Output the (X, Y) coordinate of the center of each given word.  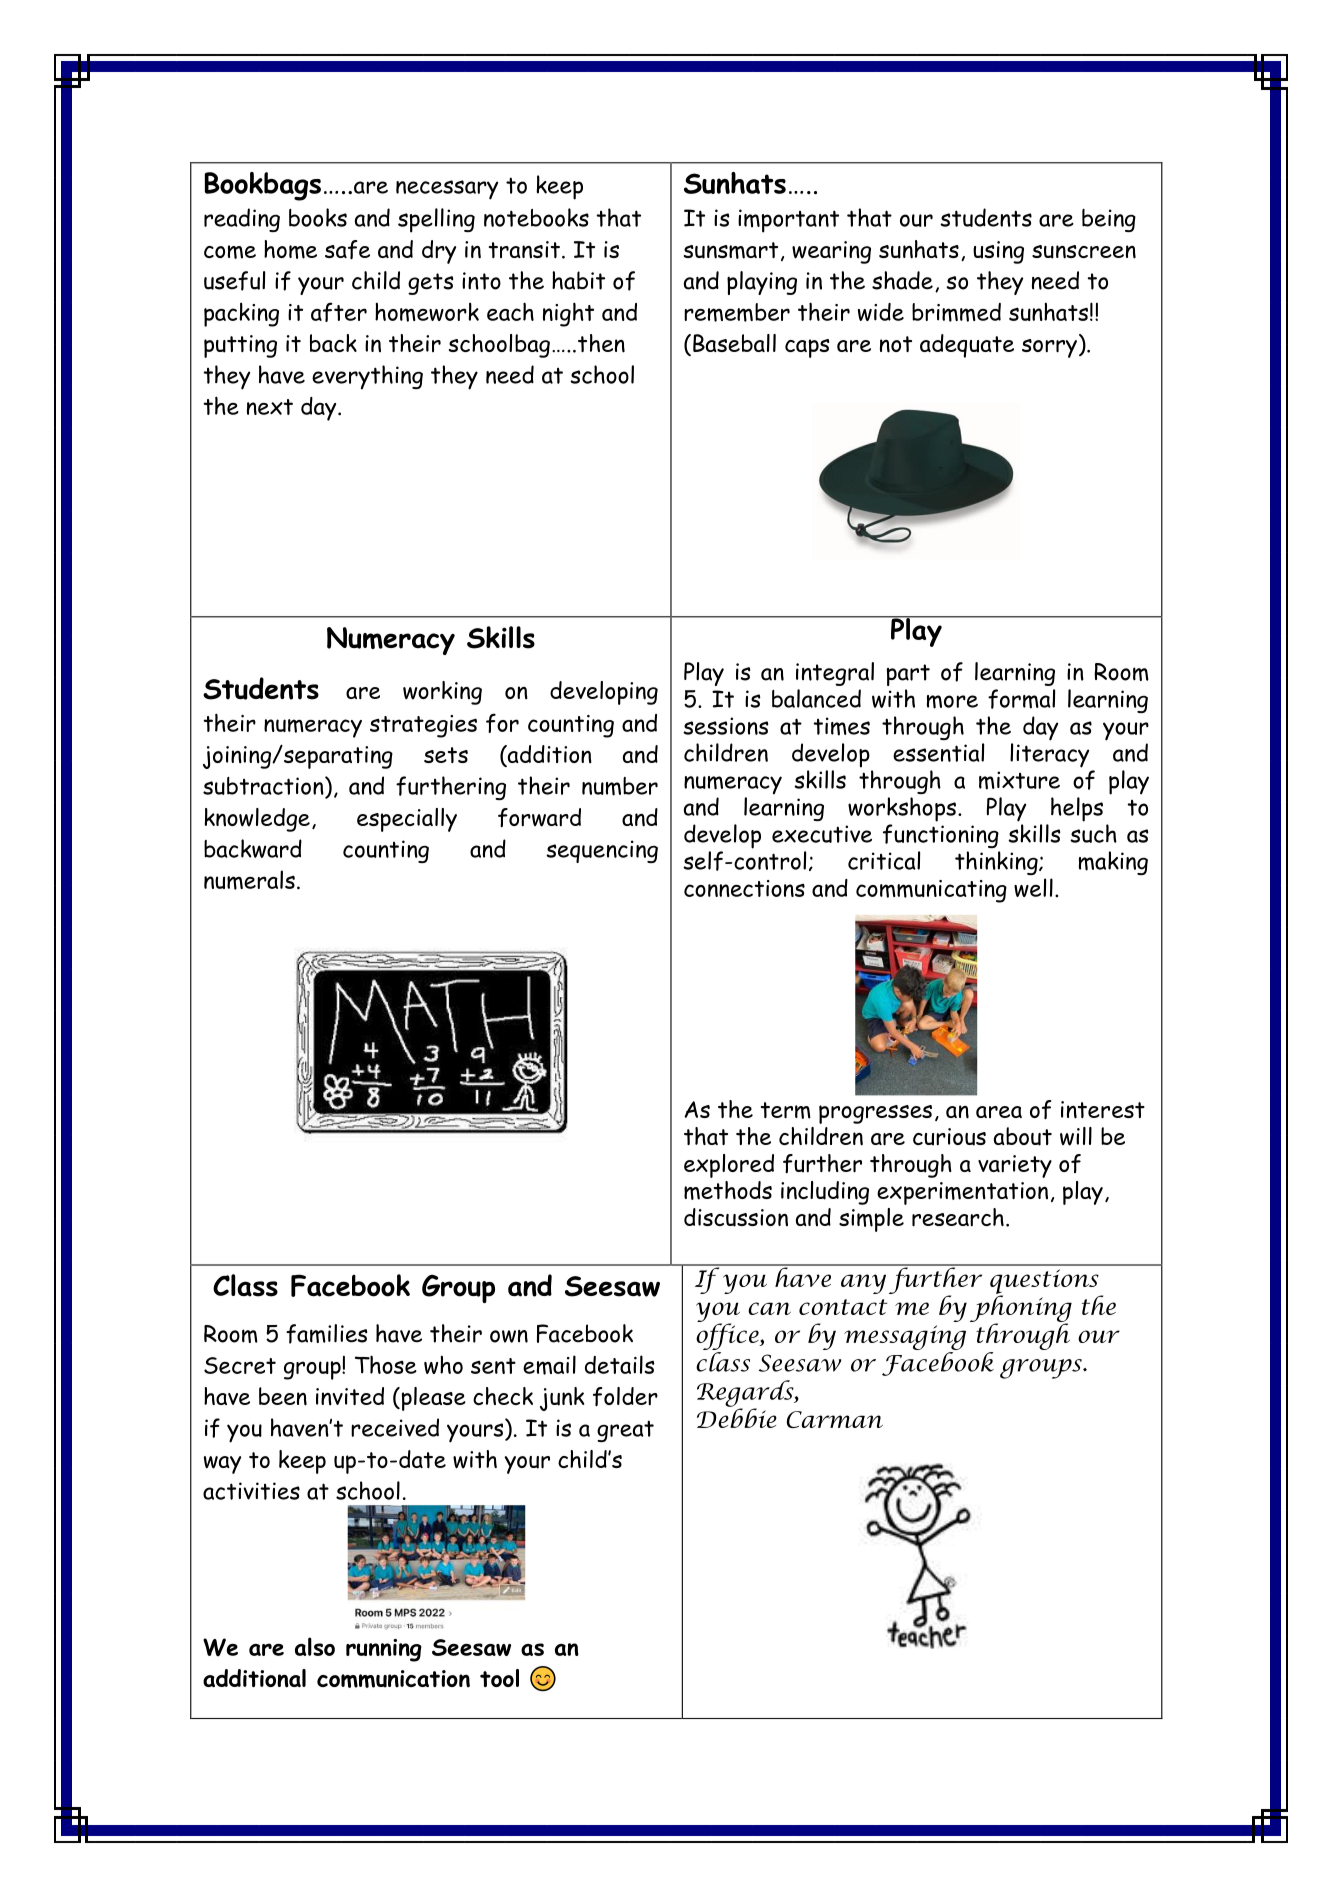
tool (499, 1678)
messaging (905, 1339)
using (998, 252)
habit (578, 280)
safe (347, 249)
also (315, 1646)
